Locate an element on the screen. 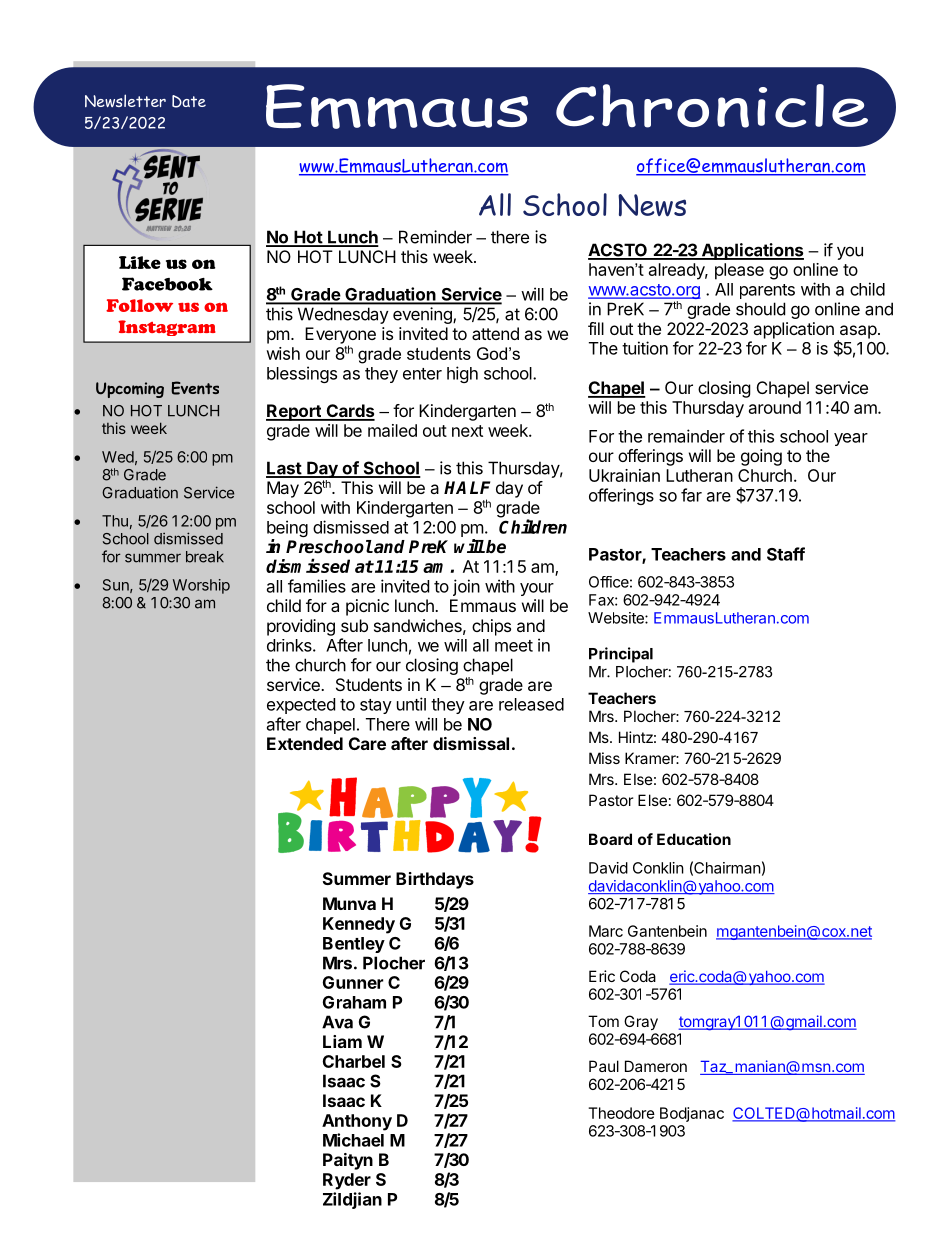 This screenshot has height=1233, width=952. Date is located at coordinates (189, 101).
